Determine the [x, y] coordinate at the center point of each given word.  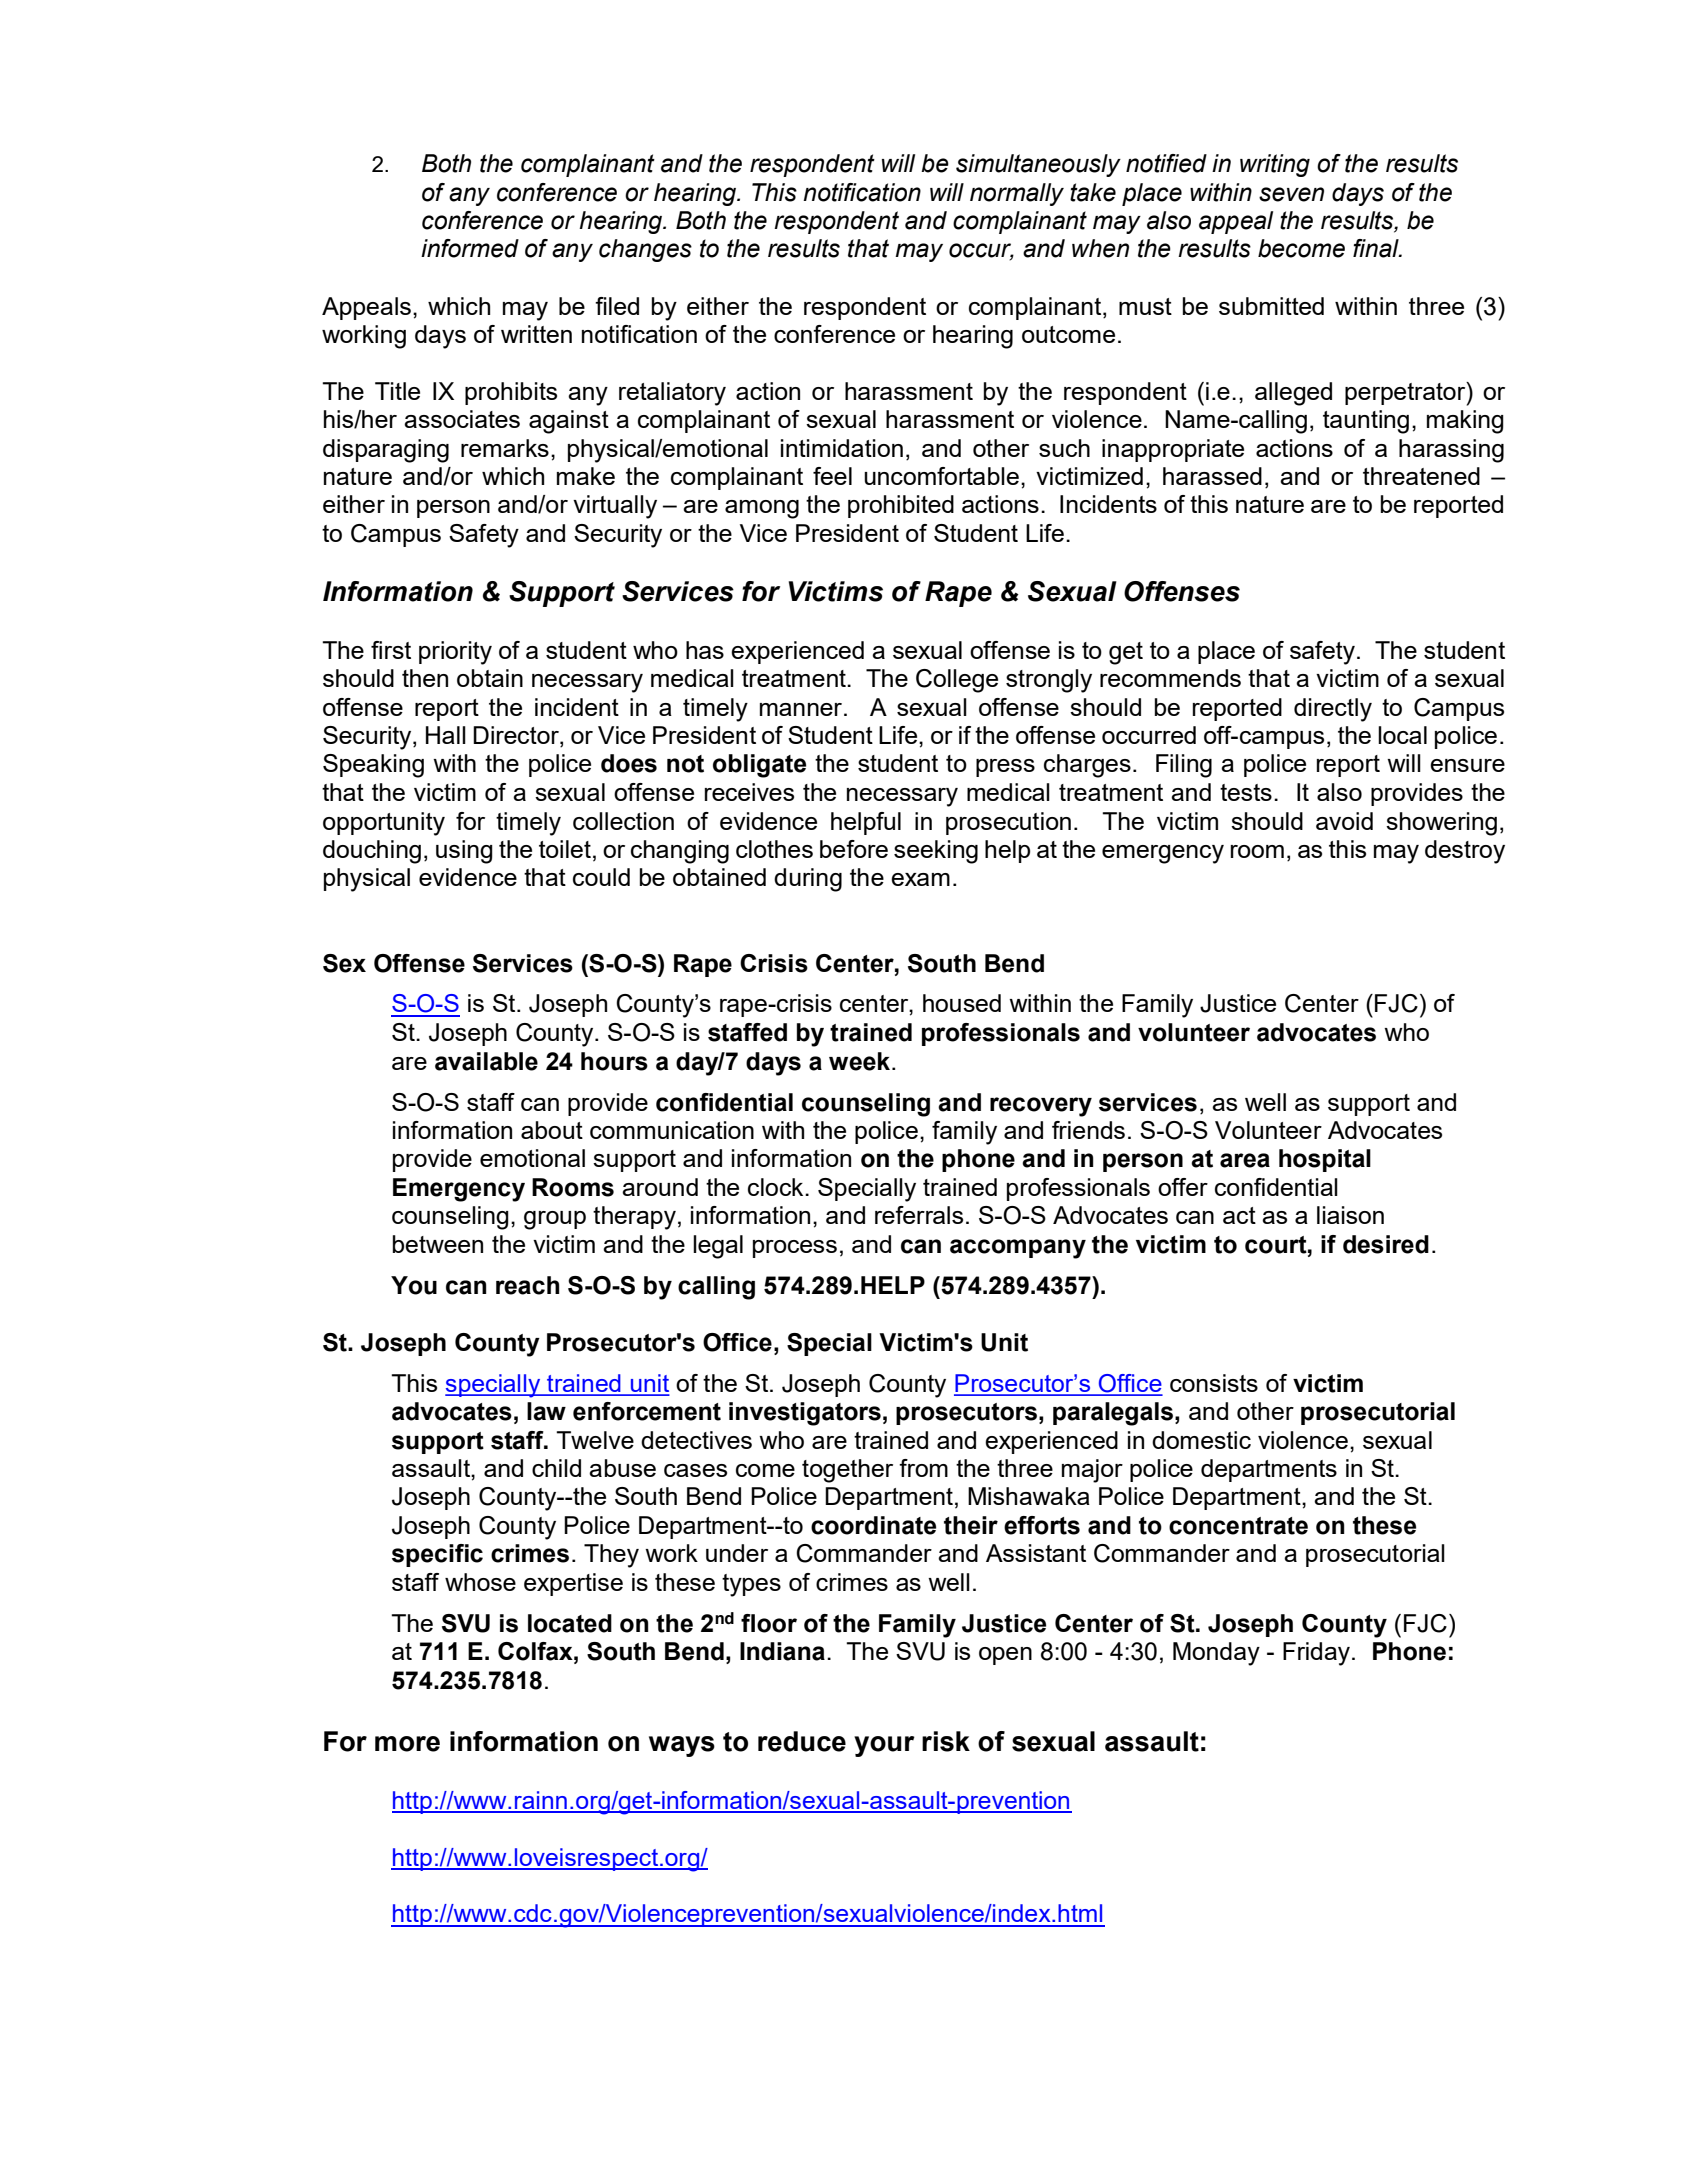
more [407, 1744]
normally [1017, 194]
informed [470, 248]
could [601, 877]
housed [962, 1003]
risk [946, 1741]
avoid [1344, 821]
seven [1291, 194]
